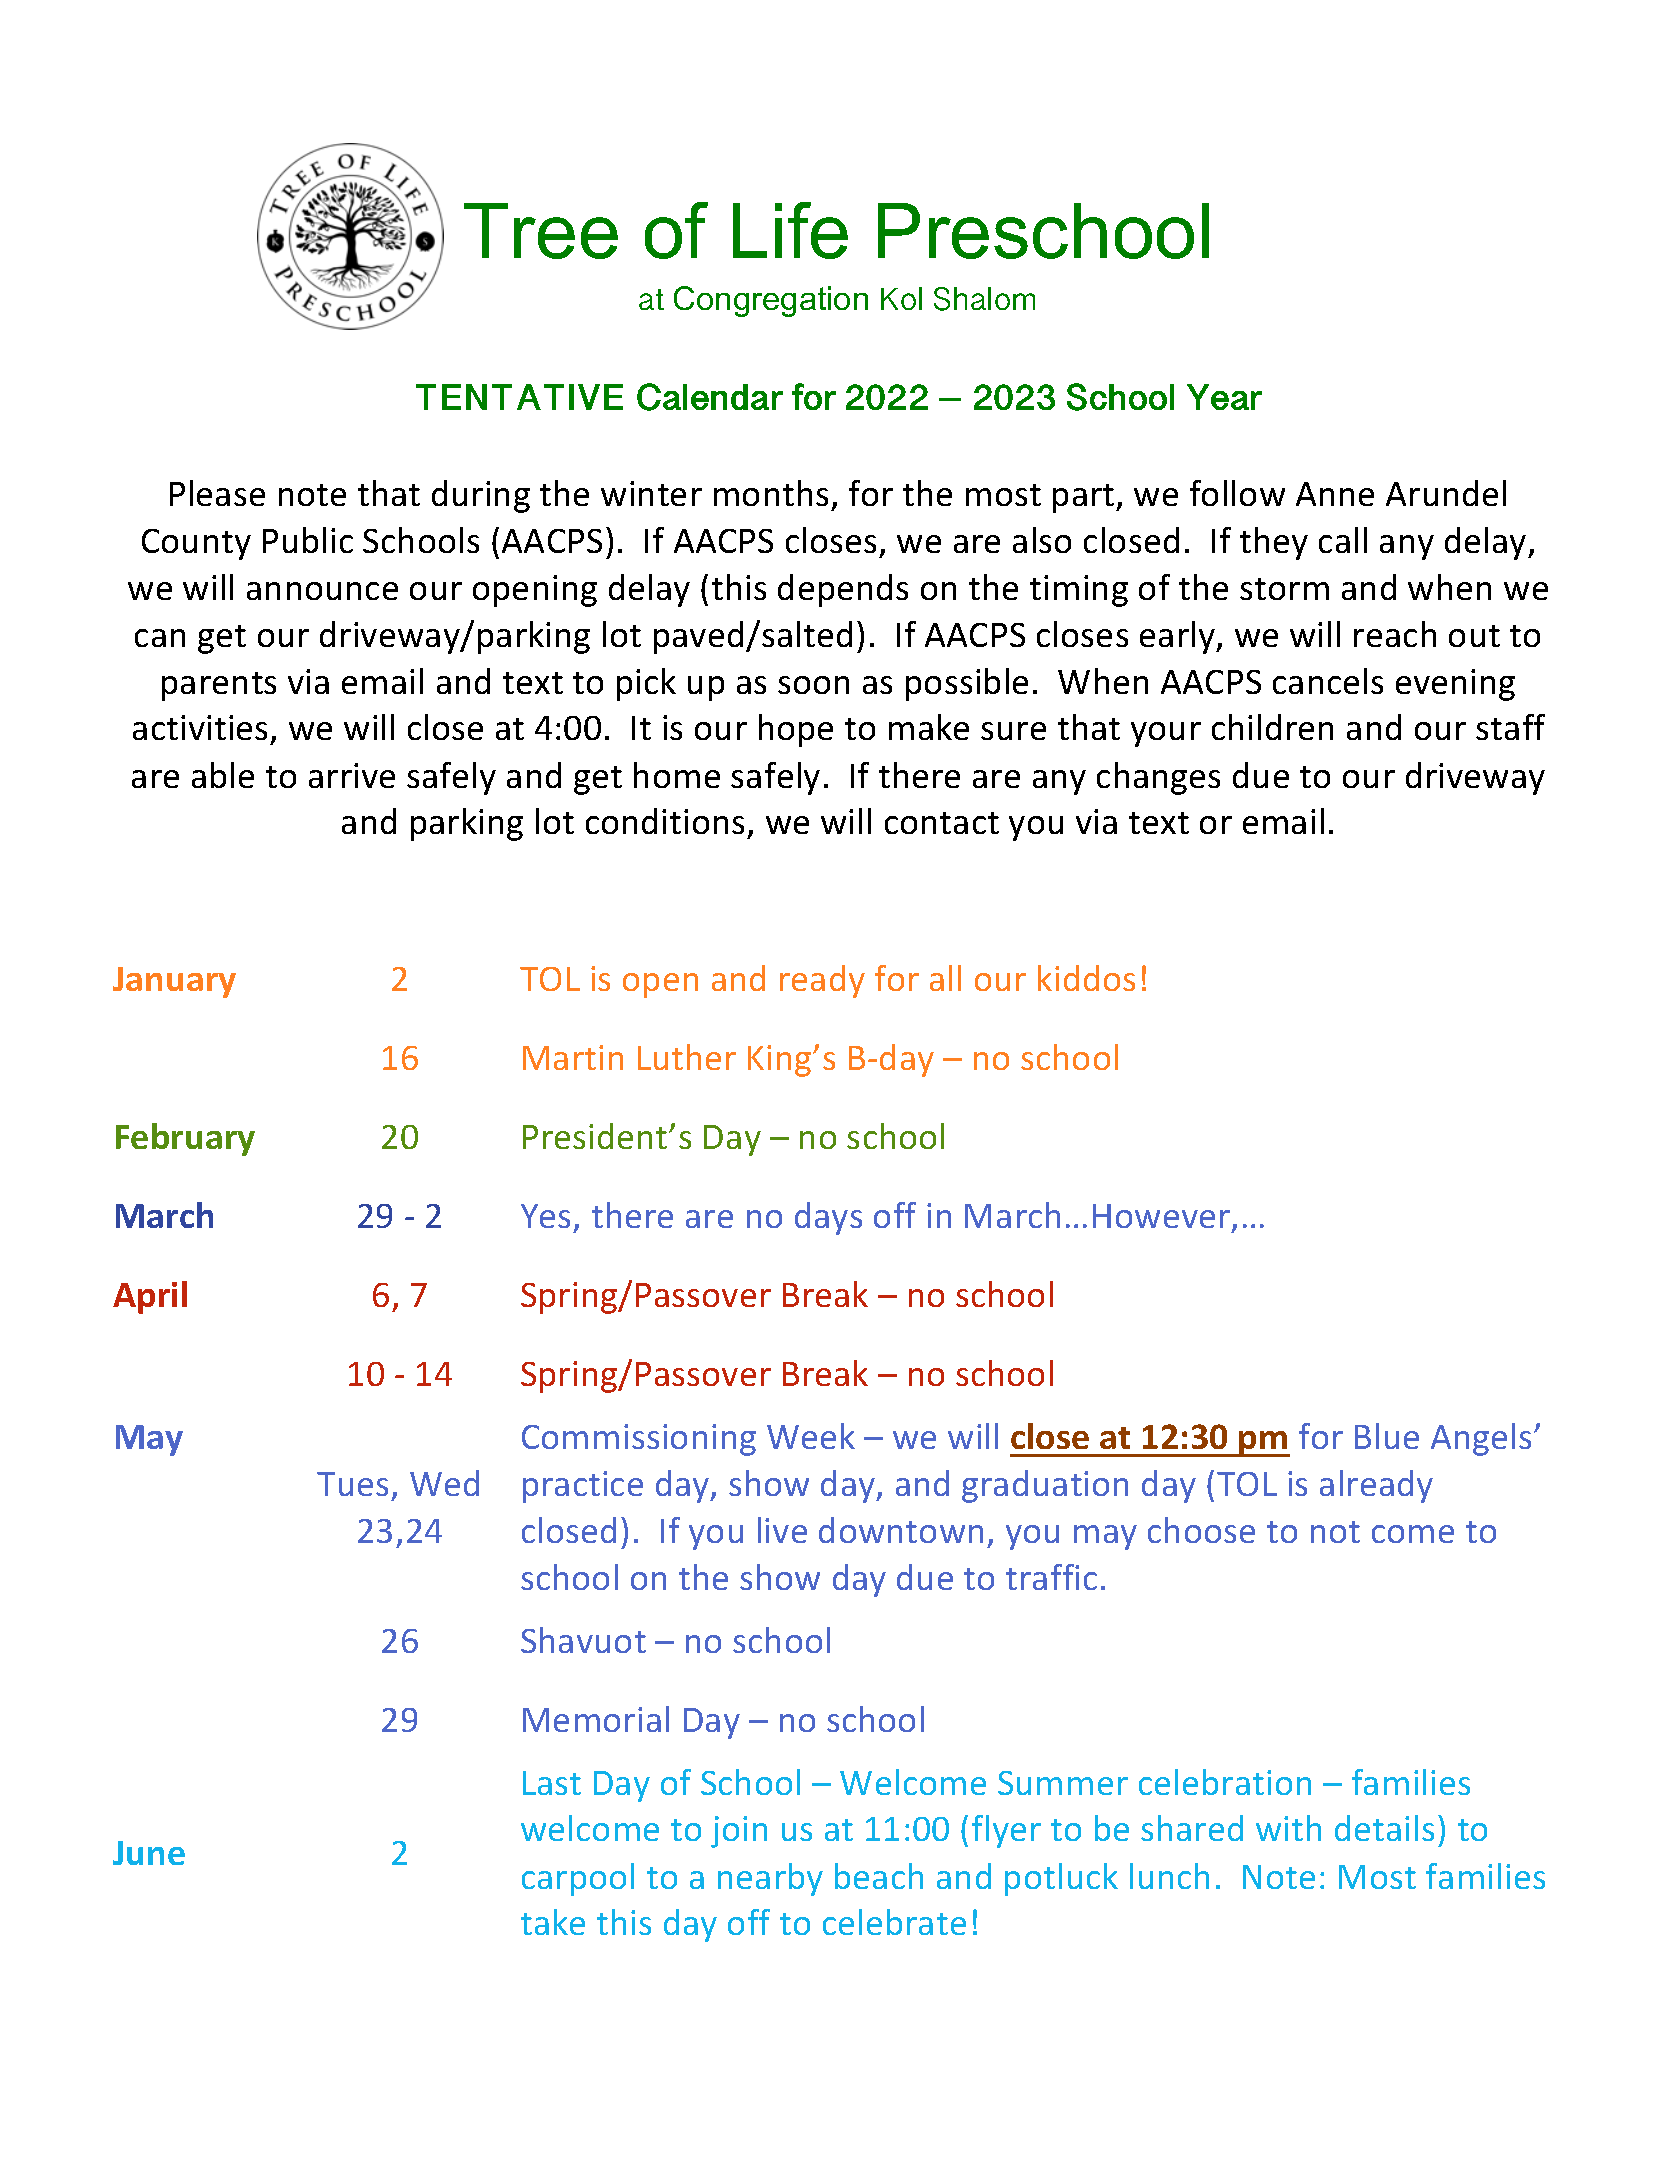  Describe the element at coordinates (1387, 1436) in the document. I see `Blue` at that location.
